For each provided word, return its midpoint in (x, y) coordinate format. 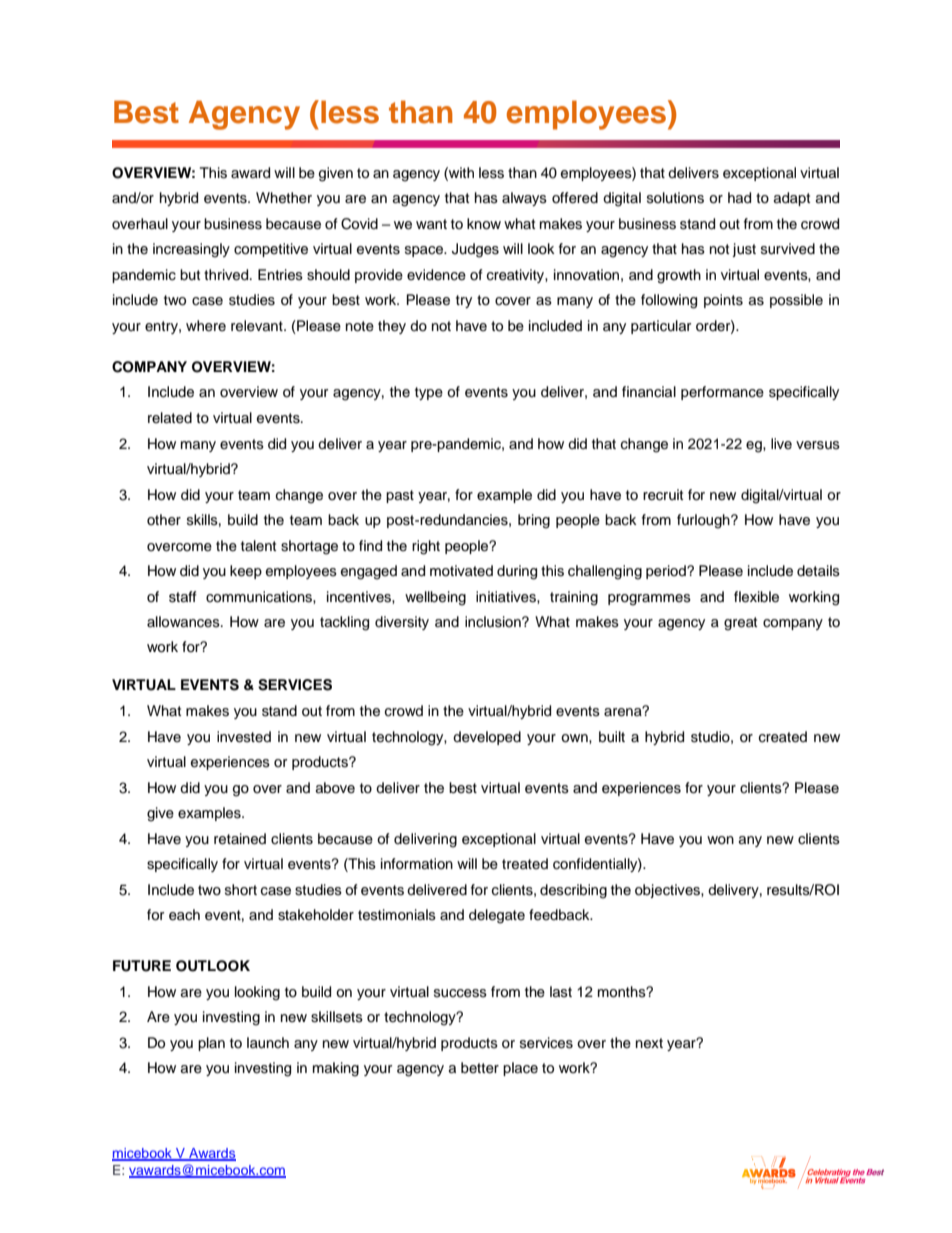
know (484, 224)
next (649, 1043)
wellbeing (435, 598)
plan (211, 1044)
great (740, 624)
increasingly (191, 250)
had (739, 198)
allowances (184, 622)
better (480, 1068)
